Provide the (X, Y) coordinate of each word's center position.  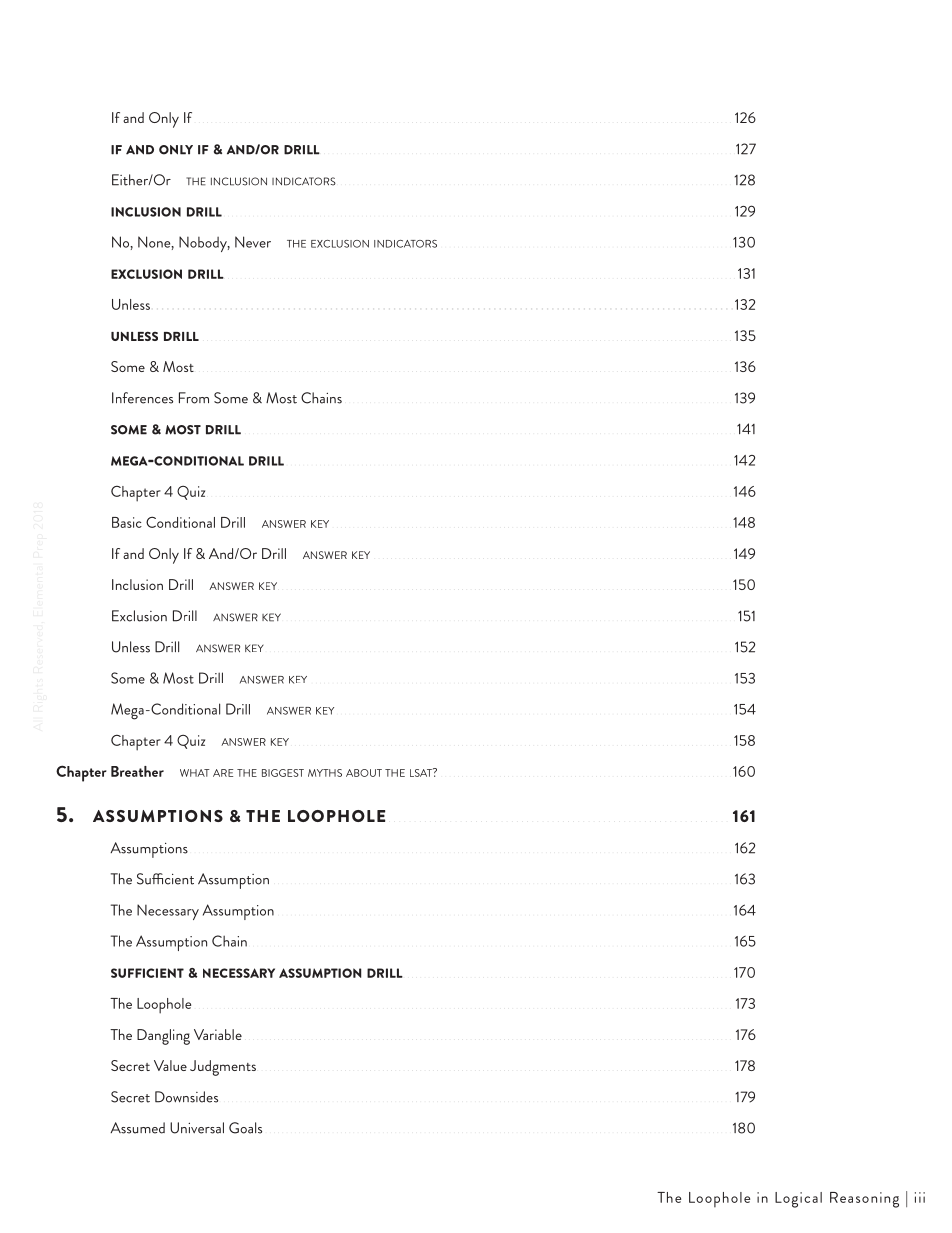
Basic (127, 522)
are (223, 773)
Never (253, 242)
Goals (245, 1128)
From (194, 398)
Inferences (142, 398)
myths (325, 773)
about (364, 773)
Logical (798, 1200)
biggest (283, 773)
